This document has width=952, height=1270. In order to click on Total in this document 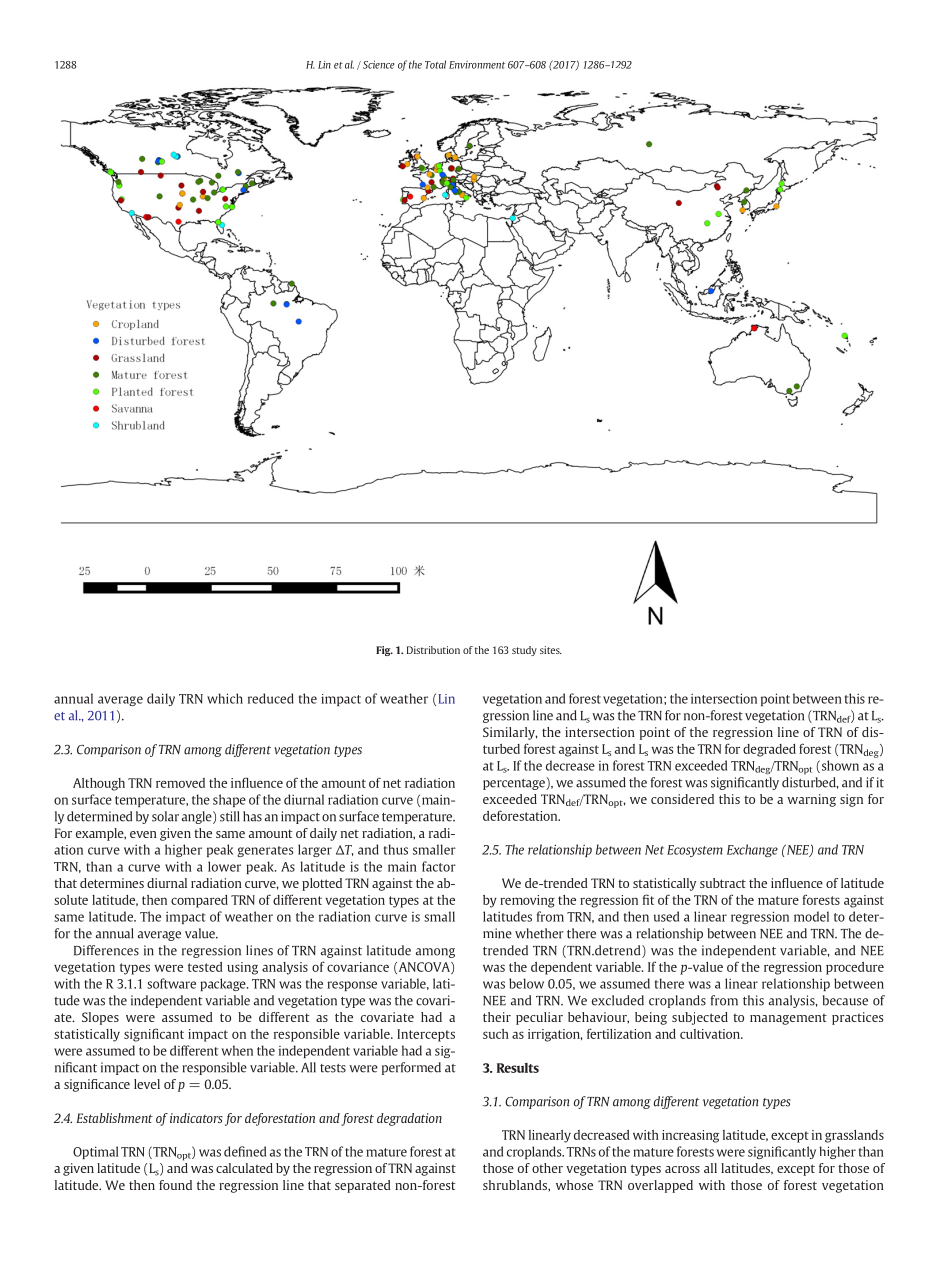, I will do `click(435, 64)`.
